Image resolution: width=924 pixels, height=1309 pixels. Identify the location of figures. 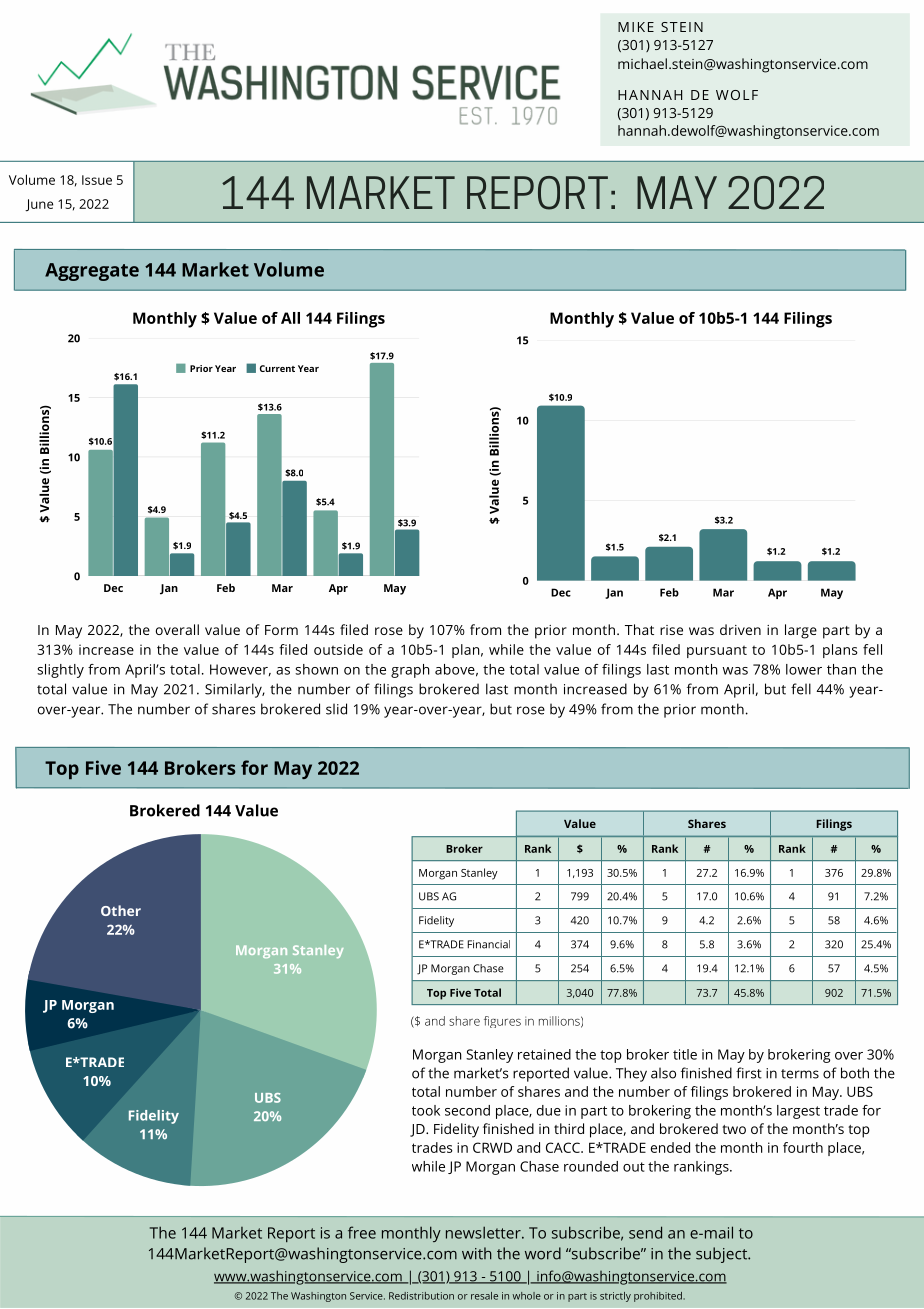
(502, 1022).
